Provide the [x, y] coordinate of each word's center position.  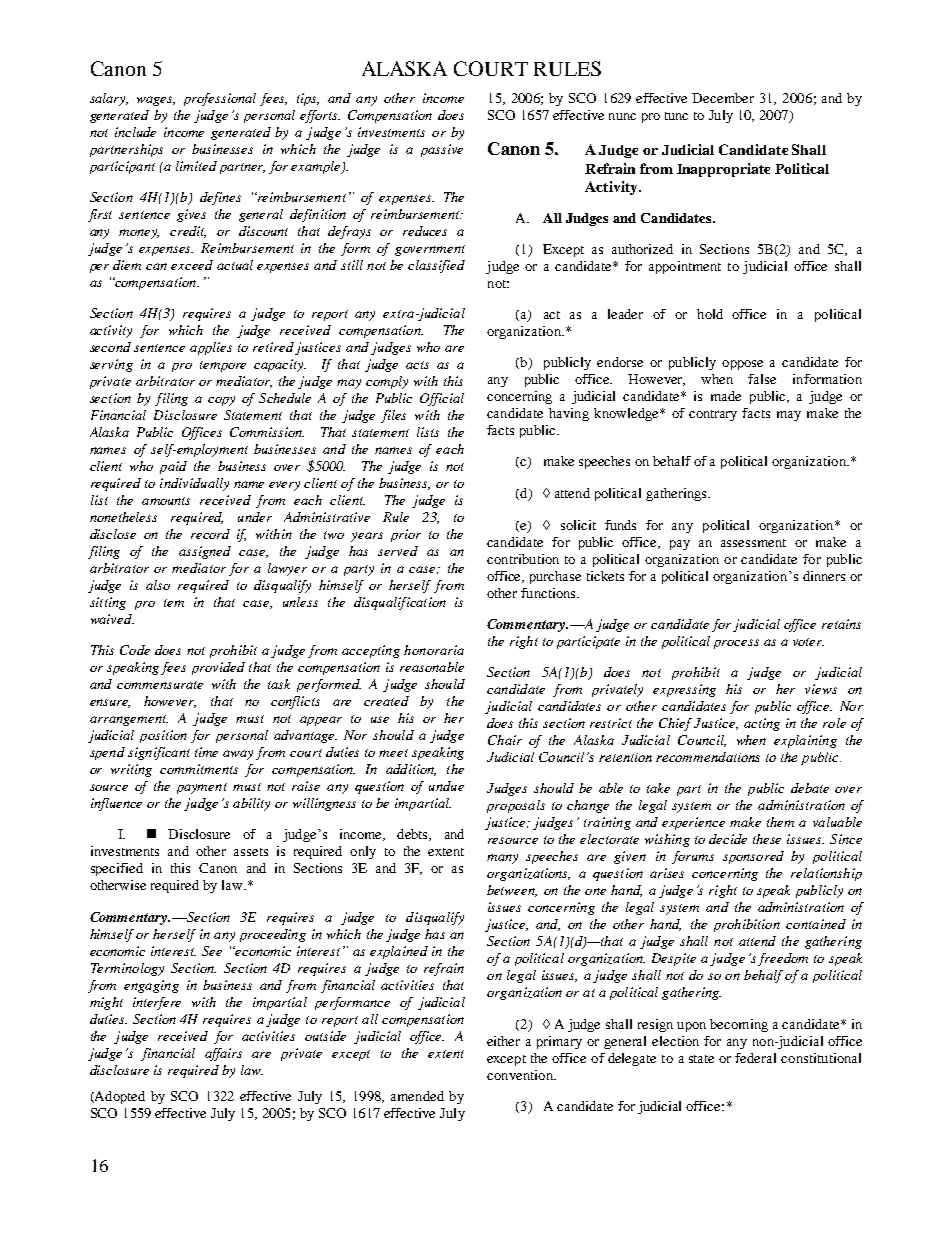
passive [442, 150]
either [503, 1041]
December [723, 98]
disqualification [400, 603]
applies [211, 348]
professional [220, 99]
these [767, 839]
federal [755, 1058]
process [736, 644]
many [502, 859]
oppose [742, 365]
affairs [223, 1054]
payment [202, 788]
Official [442, 399]
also [158, 585]
